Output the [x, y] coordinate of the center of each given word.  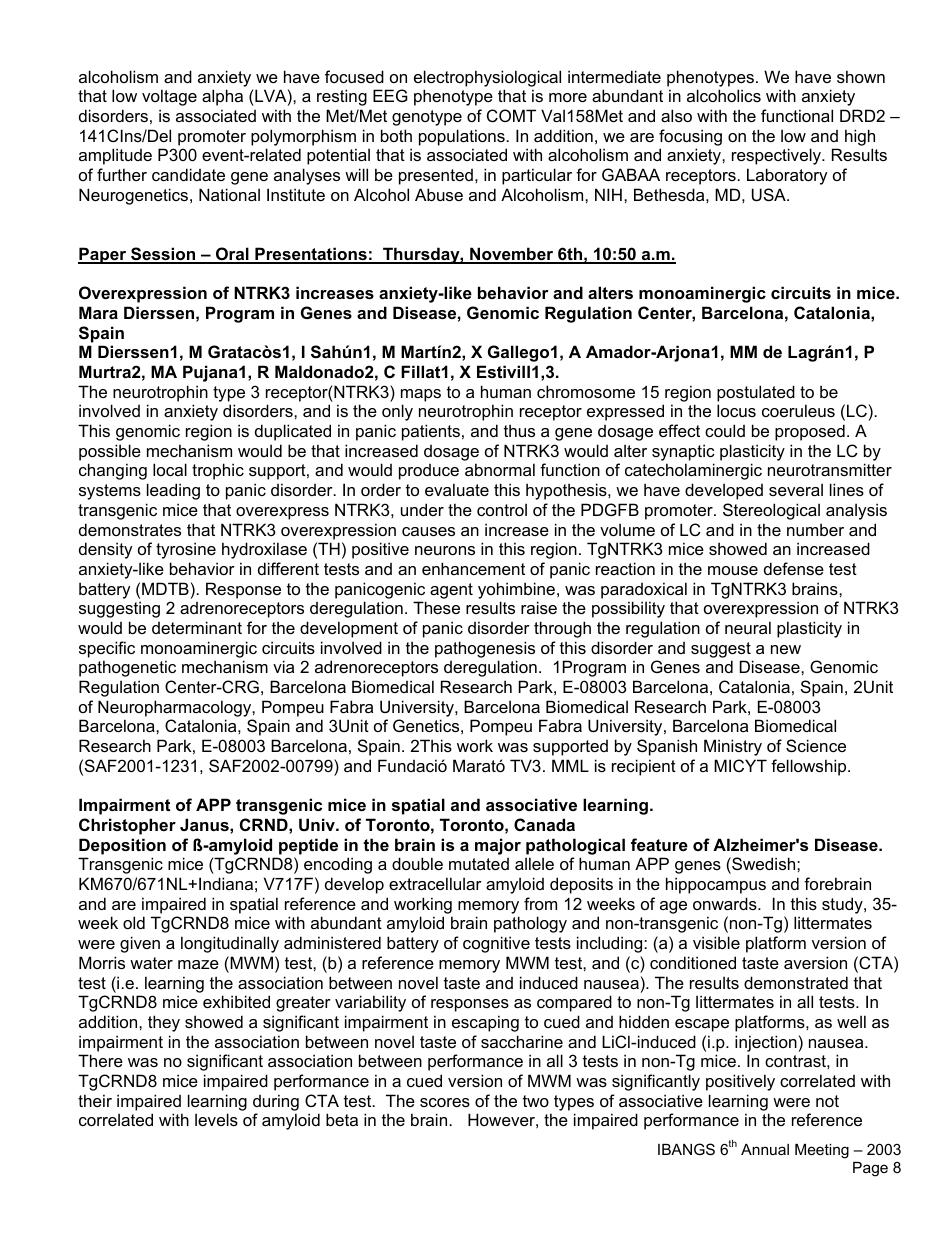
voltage [169, 97]
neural [748, 627]
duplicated [293, 432]
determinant [197, 627]
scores [445, 1102]
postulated [756, 393]
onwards [726, 903]
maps [421, 395]
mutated [479, 864]
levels [216, 1119]
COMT [511, 115]
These [436, 607]
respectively [777, 156]
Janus [205, 824]
